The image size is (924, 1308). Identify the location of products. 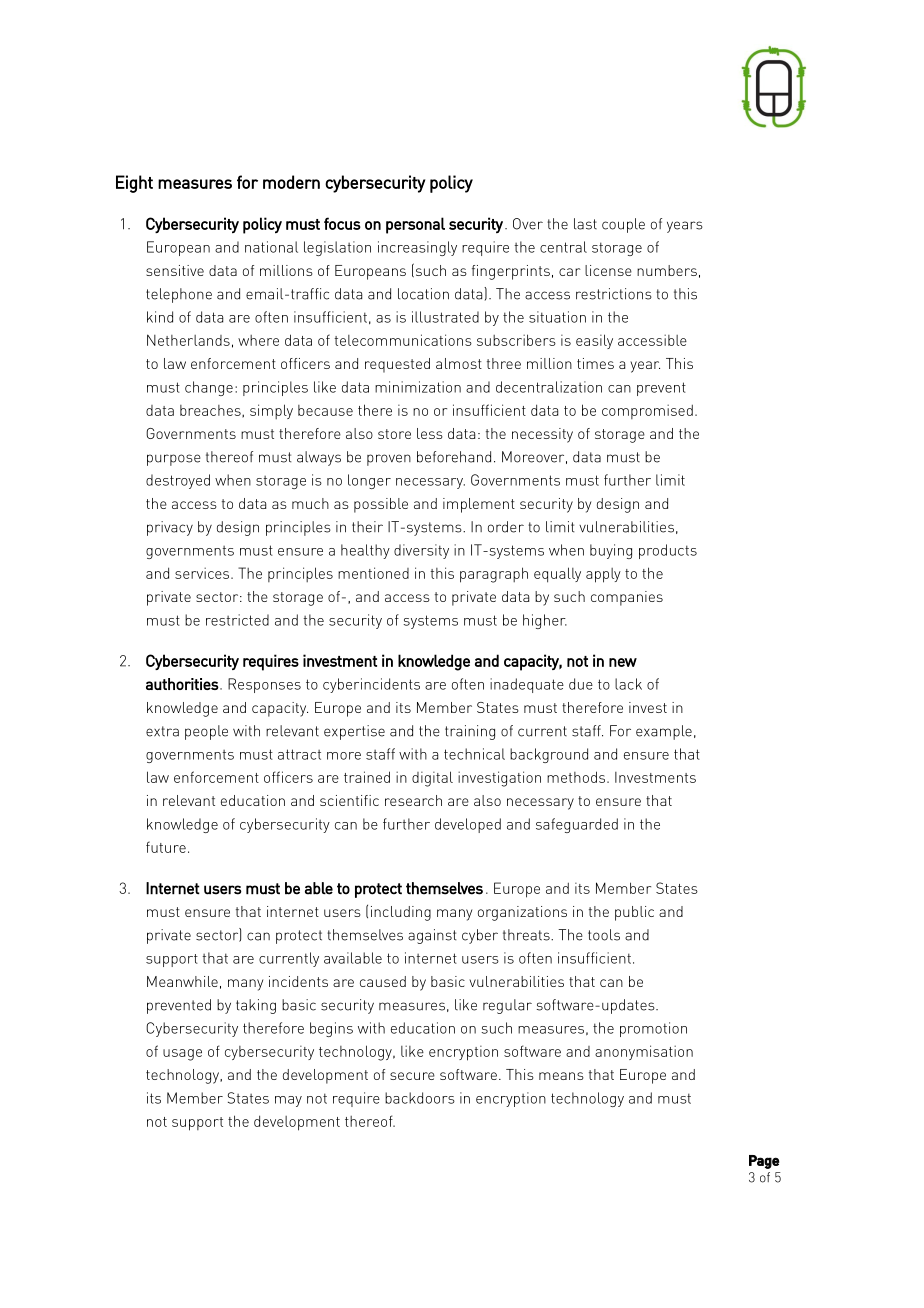
(668, 551).
